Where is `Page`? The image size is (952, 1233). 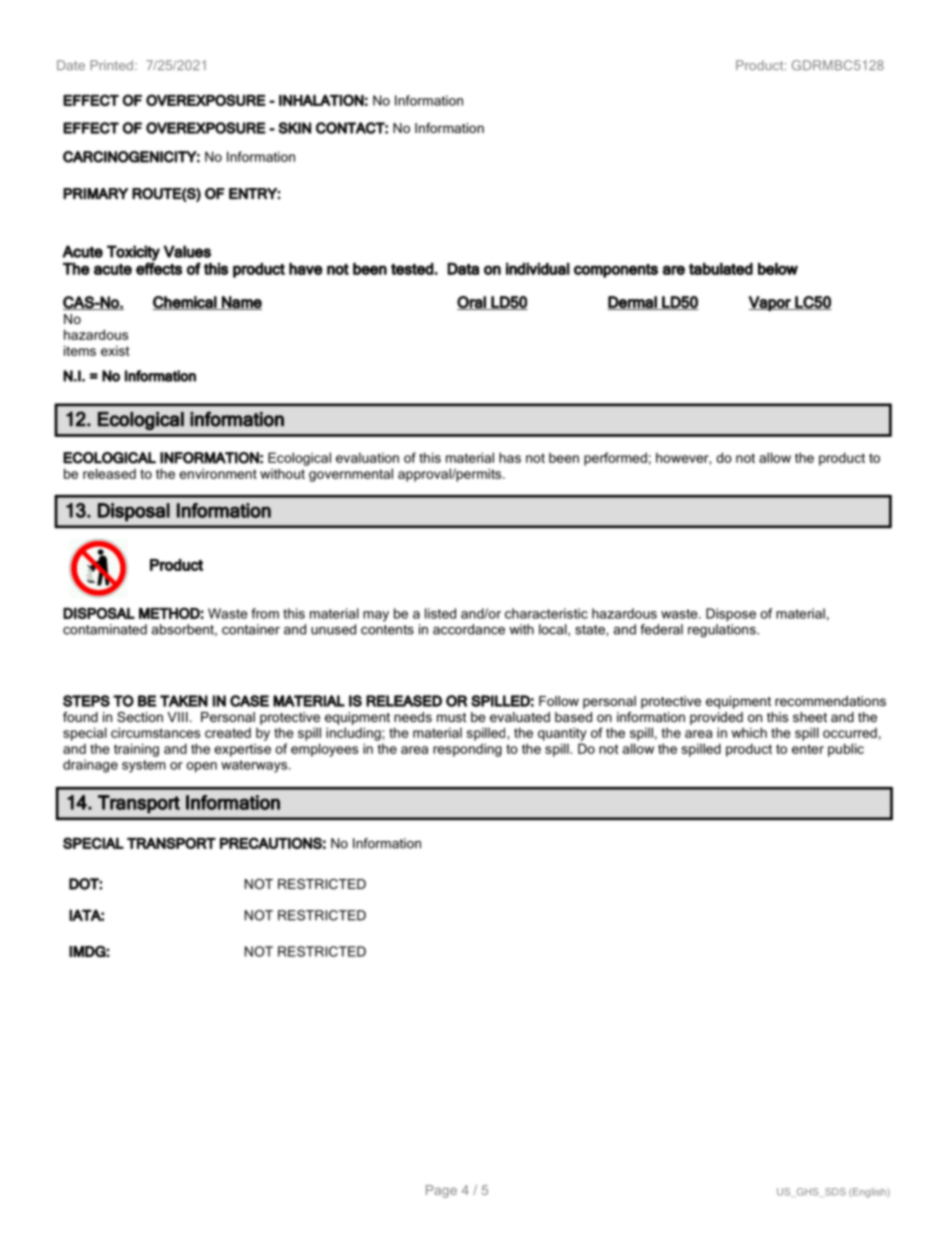
Page is located at coordinates (441, 1191).
